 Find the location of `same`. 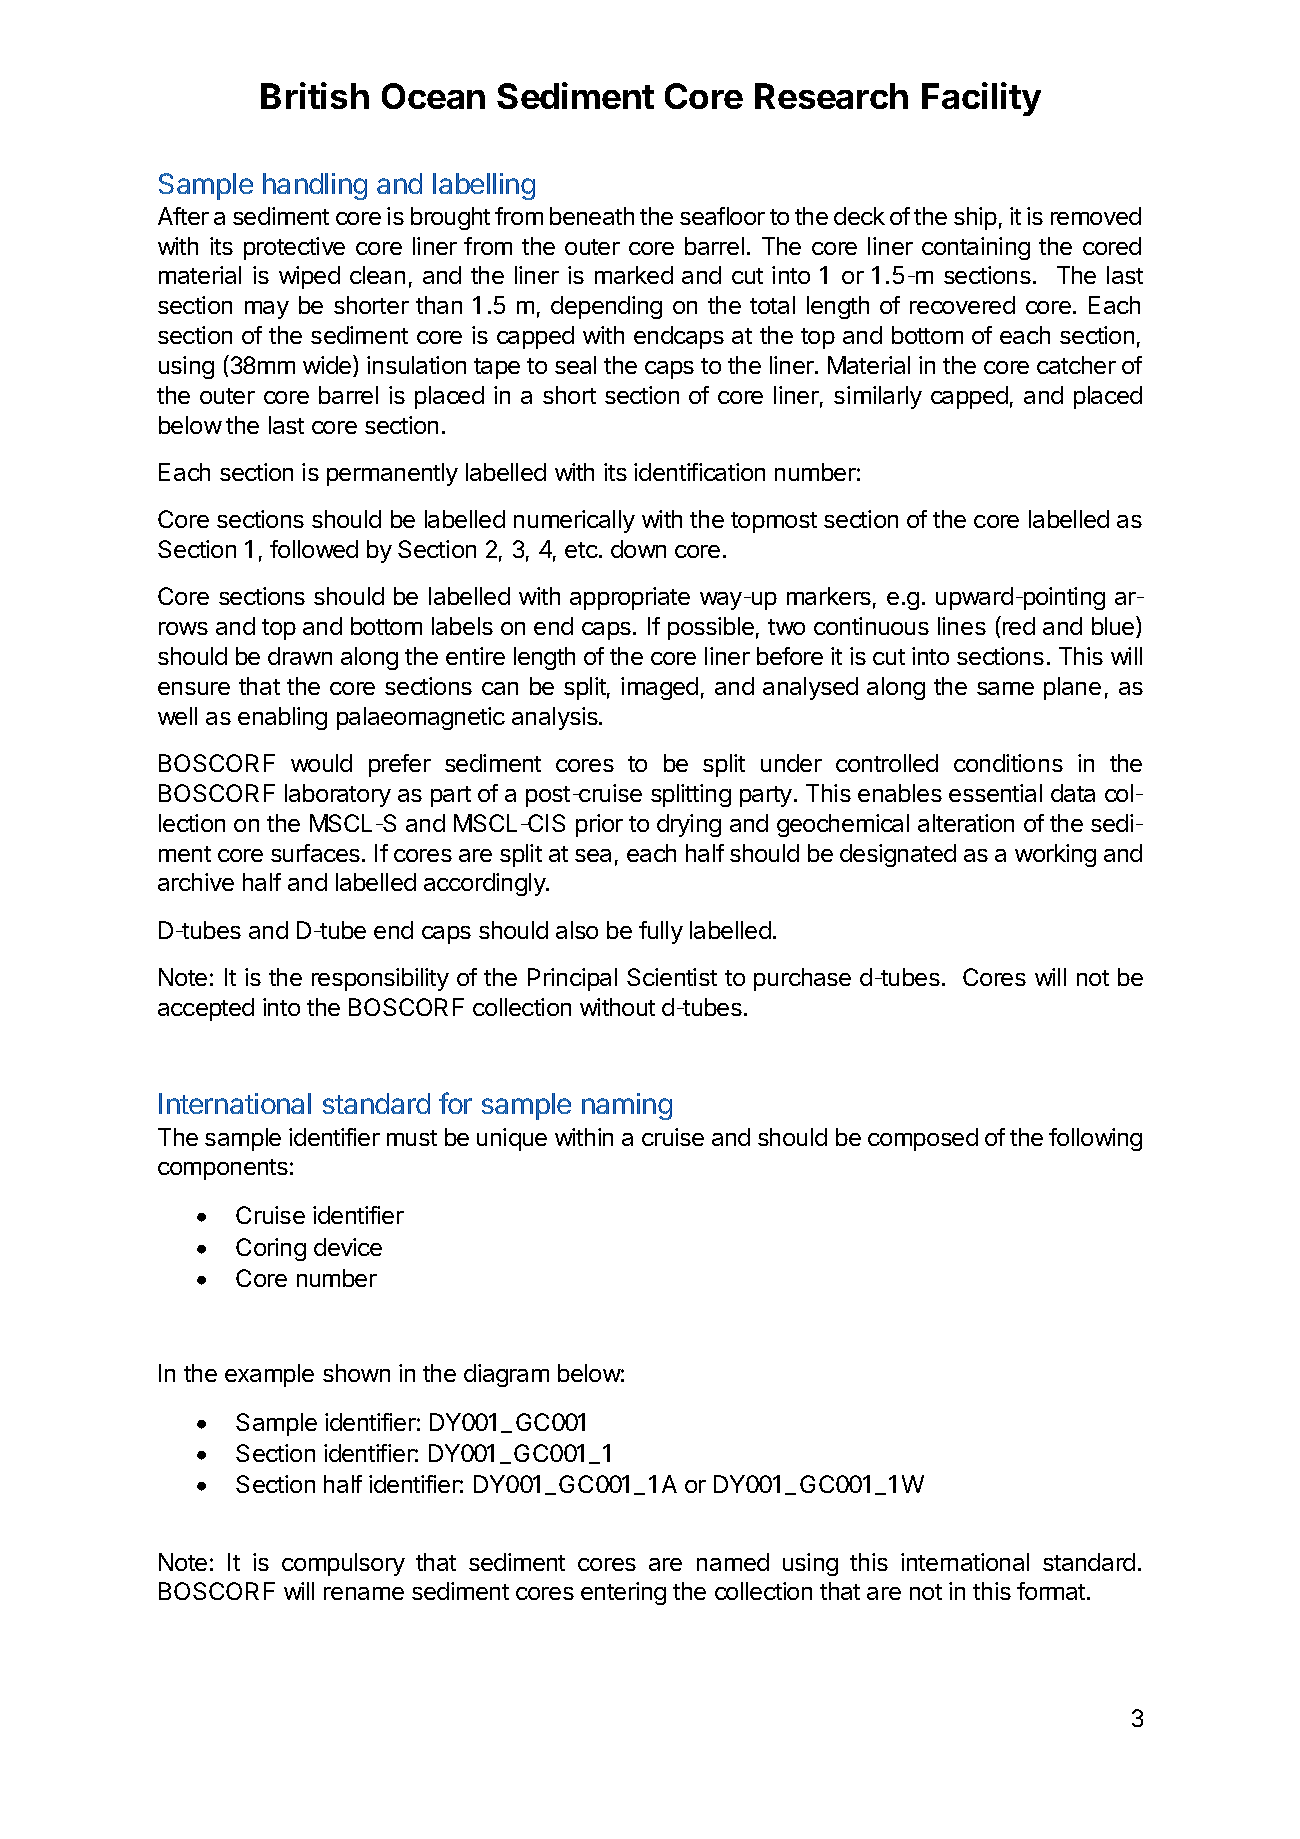

same is located at coordinates (1005, 688).
